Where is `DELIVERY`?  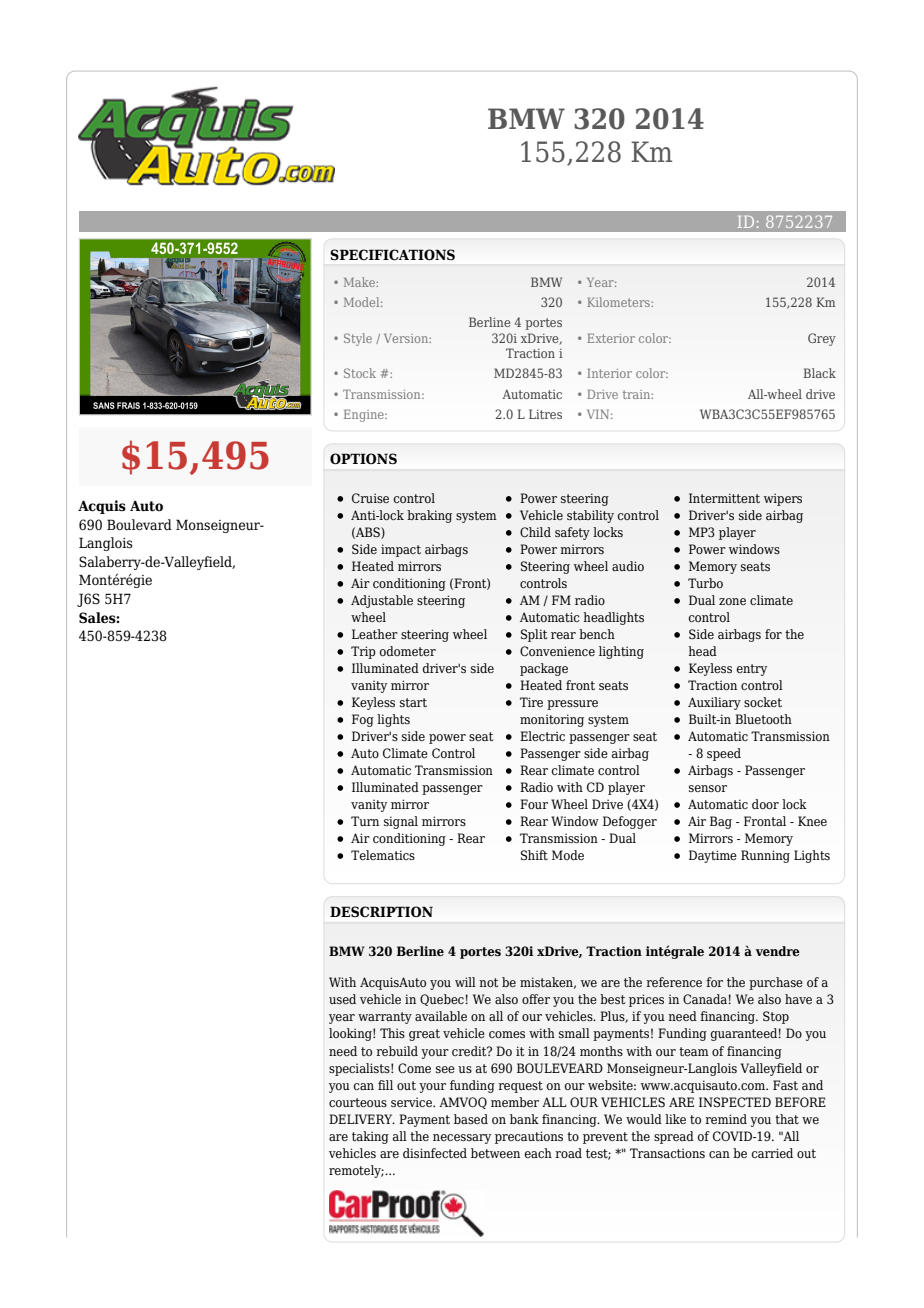 DELIVERY is located at coordinates (362, 1119).
